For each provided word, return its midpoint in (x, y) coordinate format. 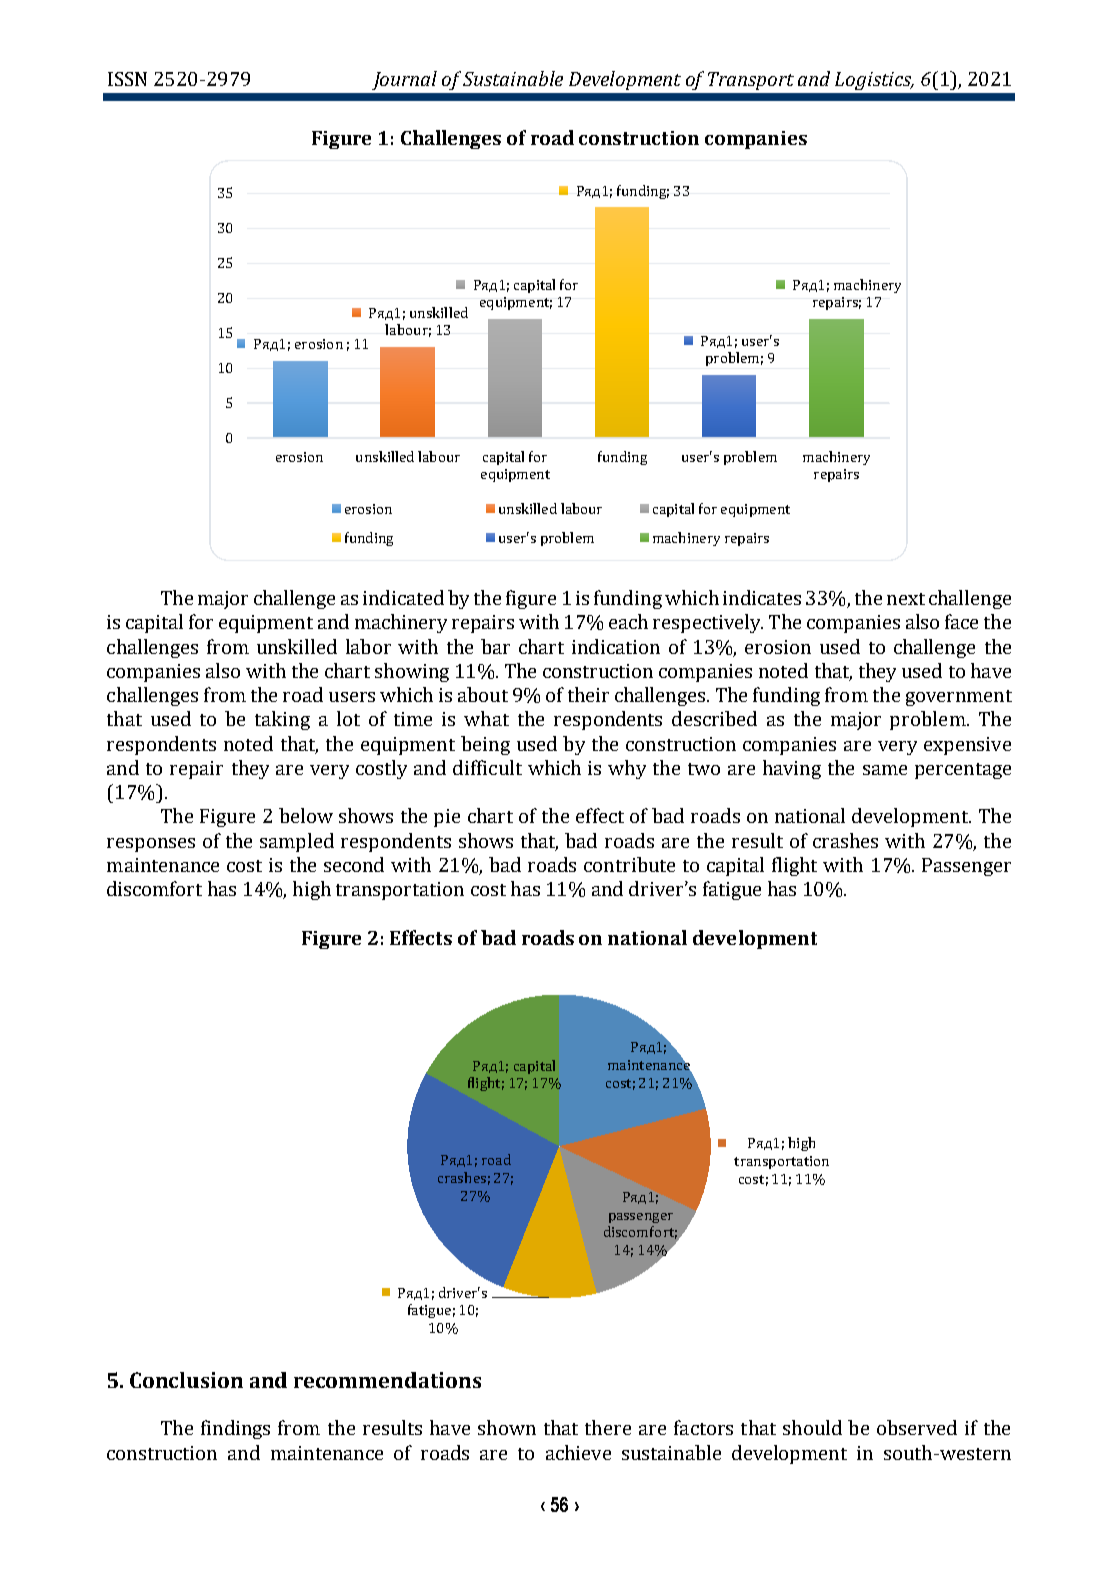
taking (282, 720)
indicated (403, 597)
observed (917, 1427)
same (885, 770)
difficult (487, 767)
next (906, 599)
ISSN (127, 79)
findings (235, 1429)
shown (507, 1427)
